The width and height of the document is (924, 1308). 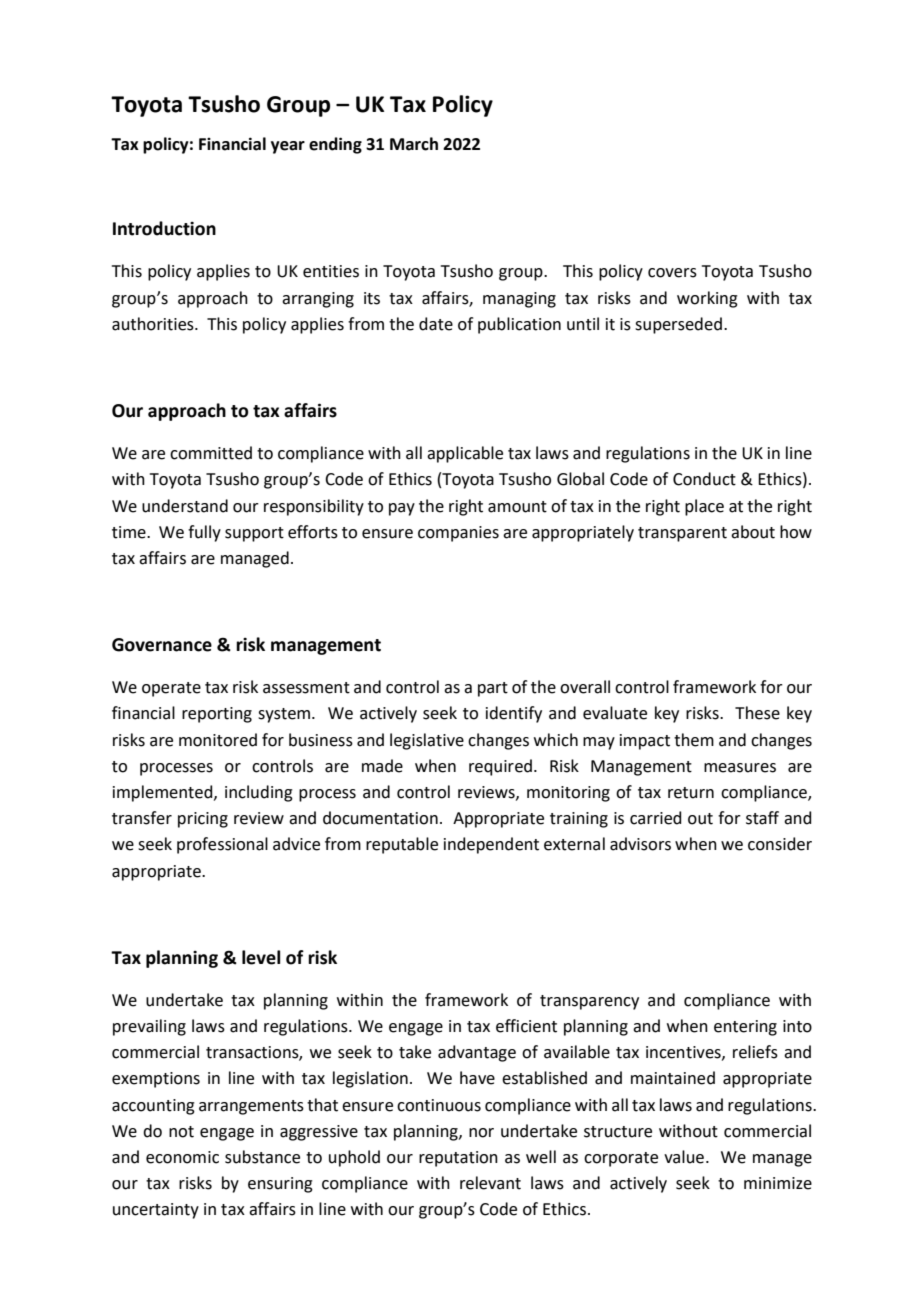 What do you see at coordinates (182, 1157) in the document?
I see `economic` at bounding box center [182, 1157].
